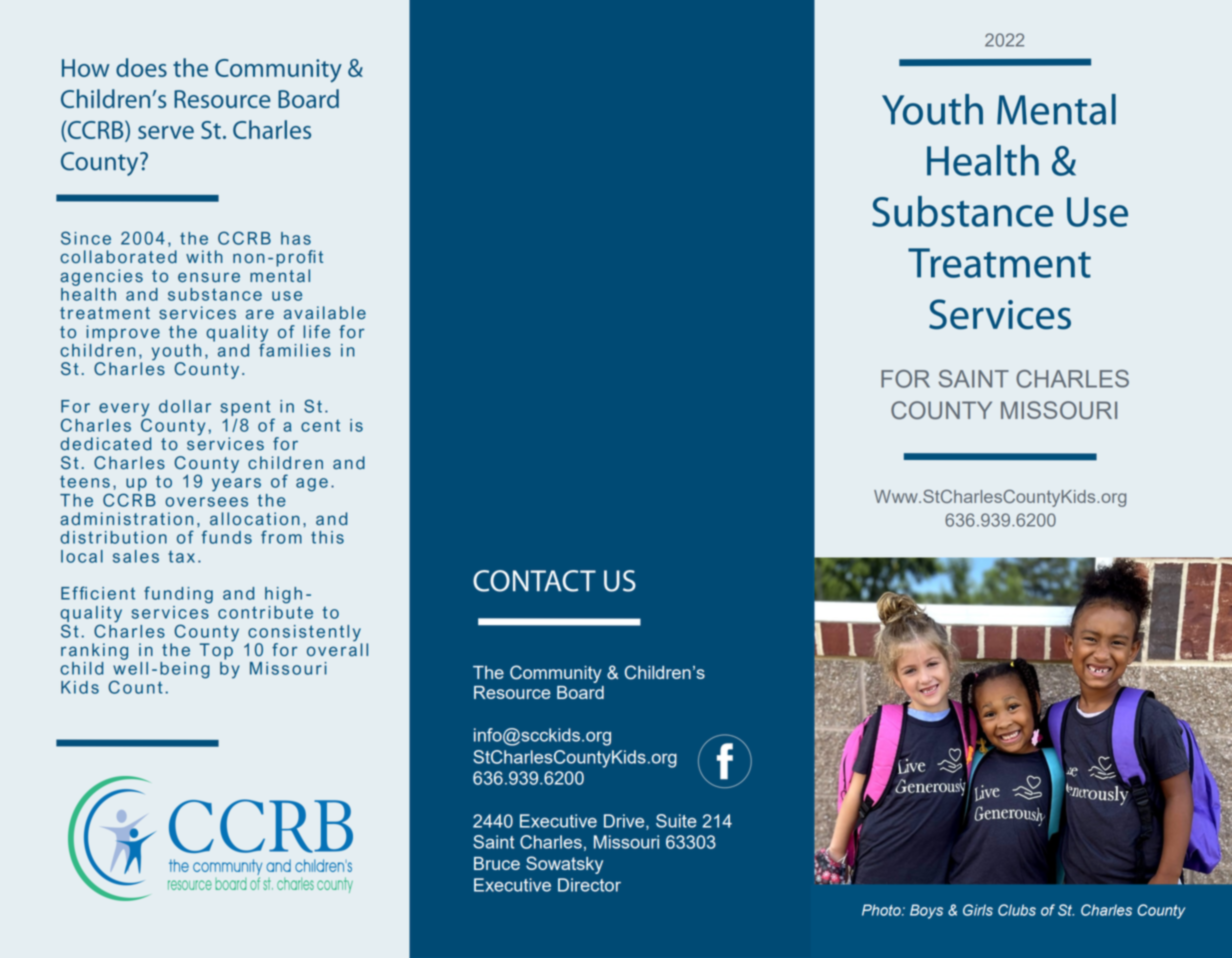 This screenshot has width=1232, height=958. I want to click on Bruce, so click(497, 863).
